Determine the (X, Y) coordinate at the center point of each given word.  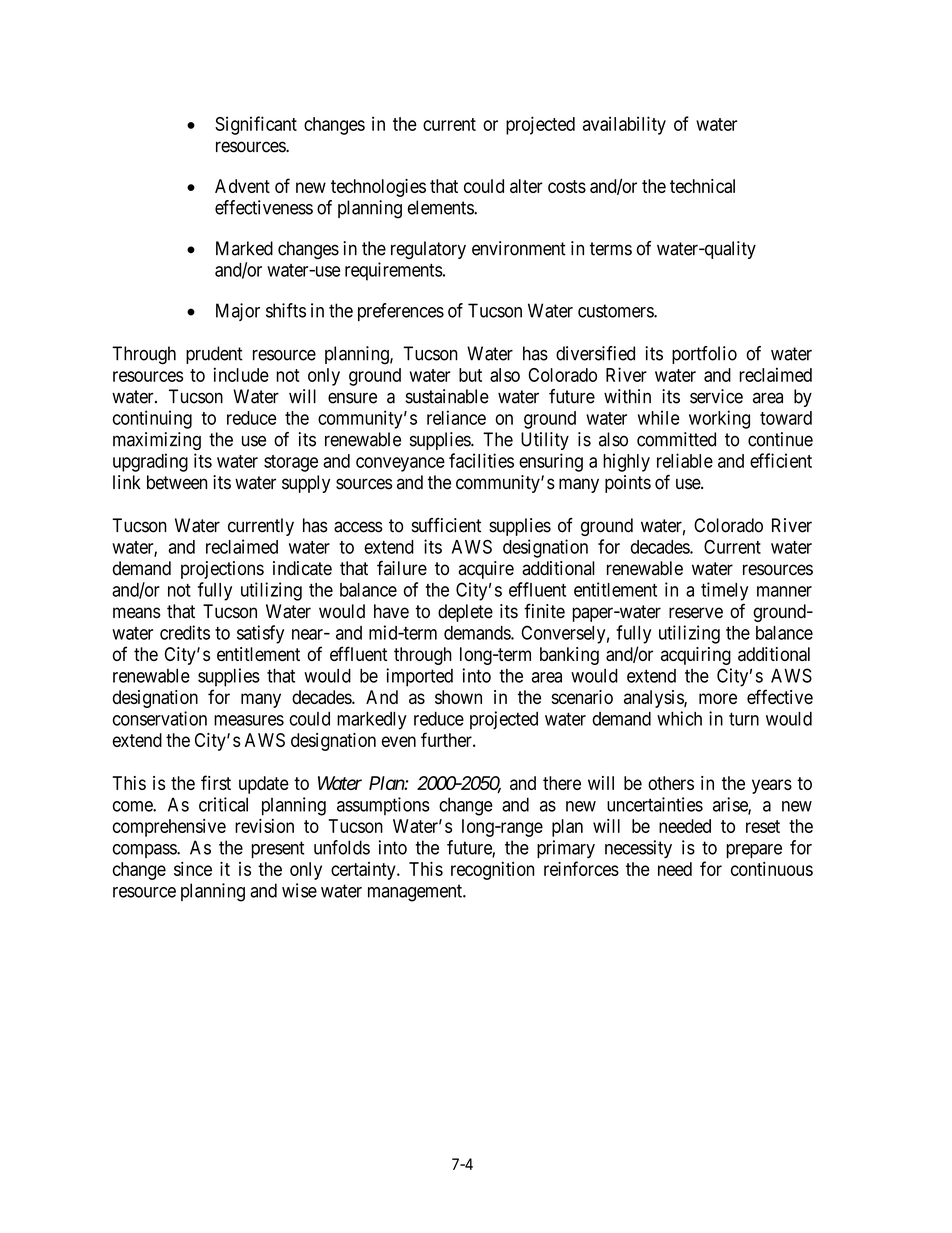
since (193, 869)
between (177, 482)
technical (702, 186)
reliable (685, 460)
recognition (492, 871)
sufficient (446, 525)
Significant (256, 125)
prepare (754, 851)
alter (526, 186)
